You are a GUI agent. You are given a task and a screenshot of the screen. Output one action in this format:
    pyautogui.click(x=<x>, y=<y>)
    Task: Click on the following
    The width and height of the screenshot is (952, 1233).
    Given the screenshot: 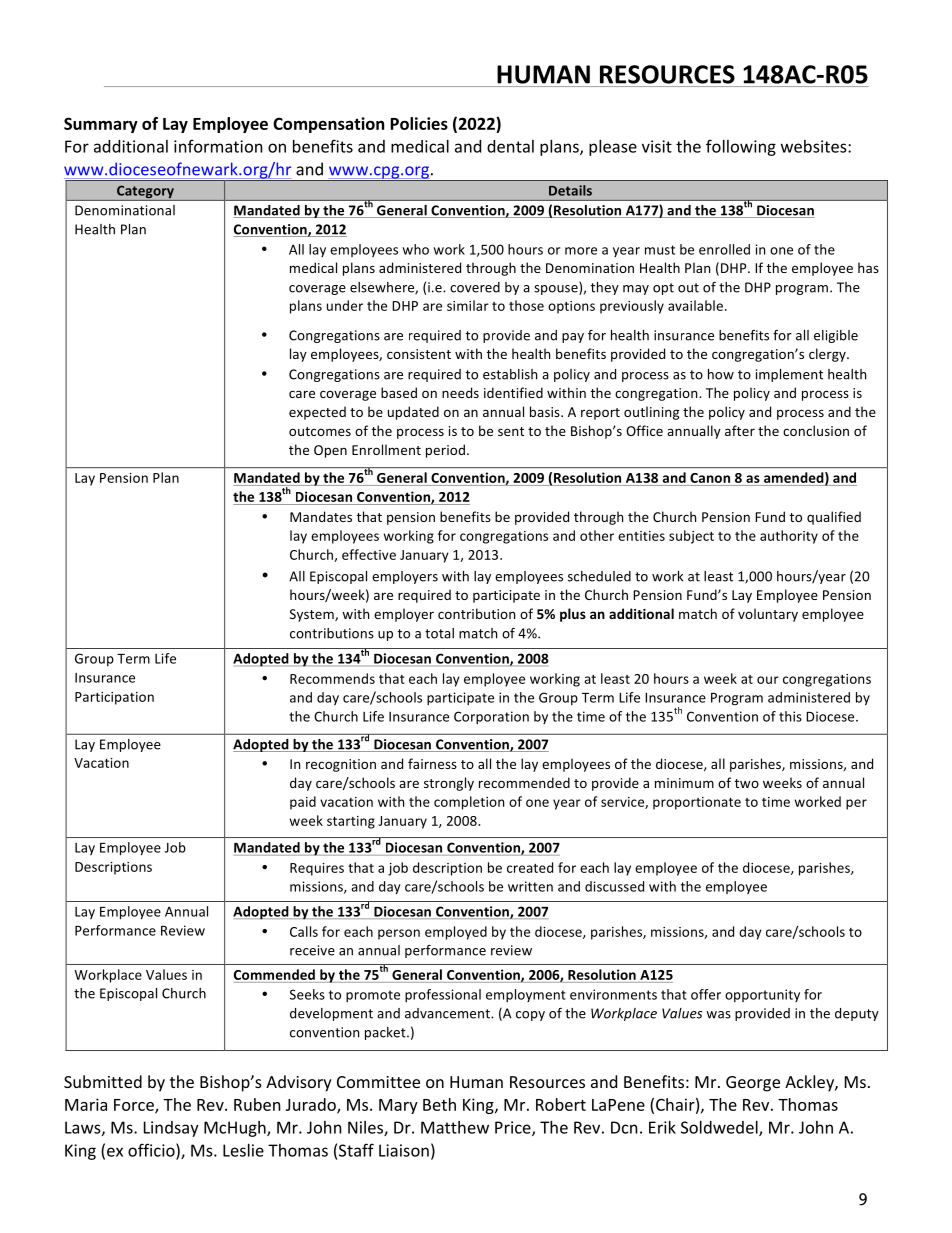 What is the action you would take?
    pyautogui.click(x=741, y=147)
